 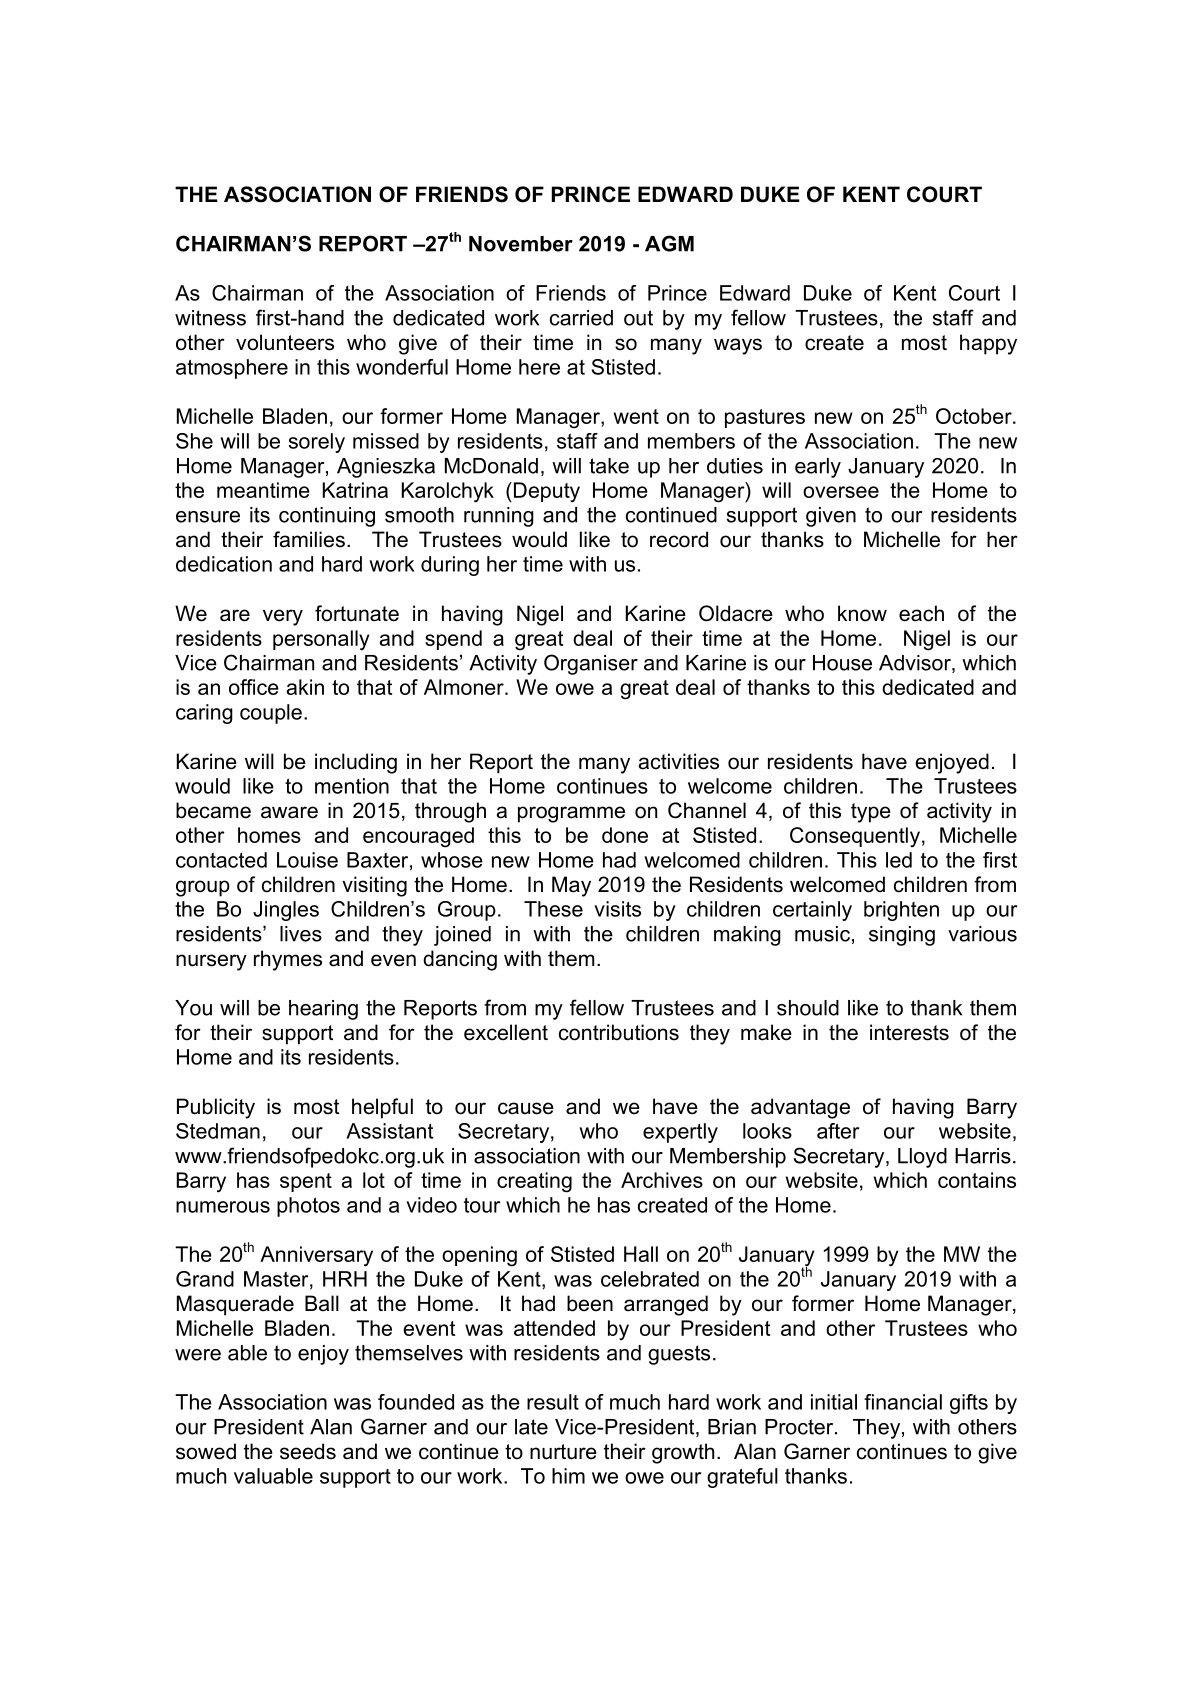 I want to click on seeds, so click(x=308, y=1451).
